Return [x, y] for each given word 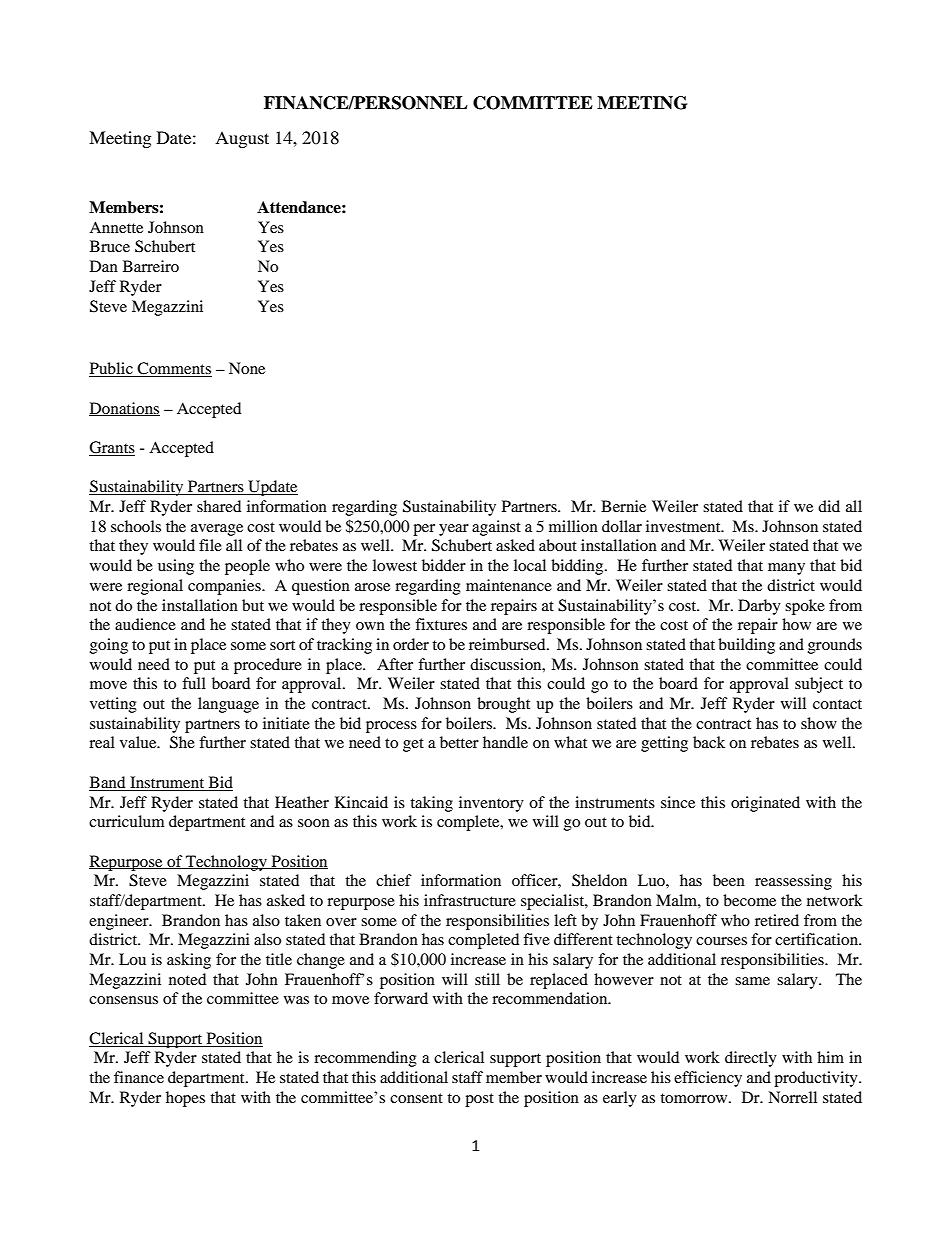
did [829, 506]
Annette [116, 227]
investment [684, 526]
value [139, 742]
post [479, 1100]
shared [219, 506]
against [496, 528]
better [459, 742]
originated [765, 804]
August [242, 139]
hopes [185, 1099]
